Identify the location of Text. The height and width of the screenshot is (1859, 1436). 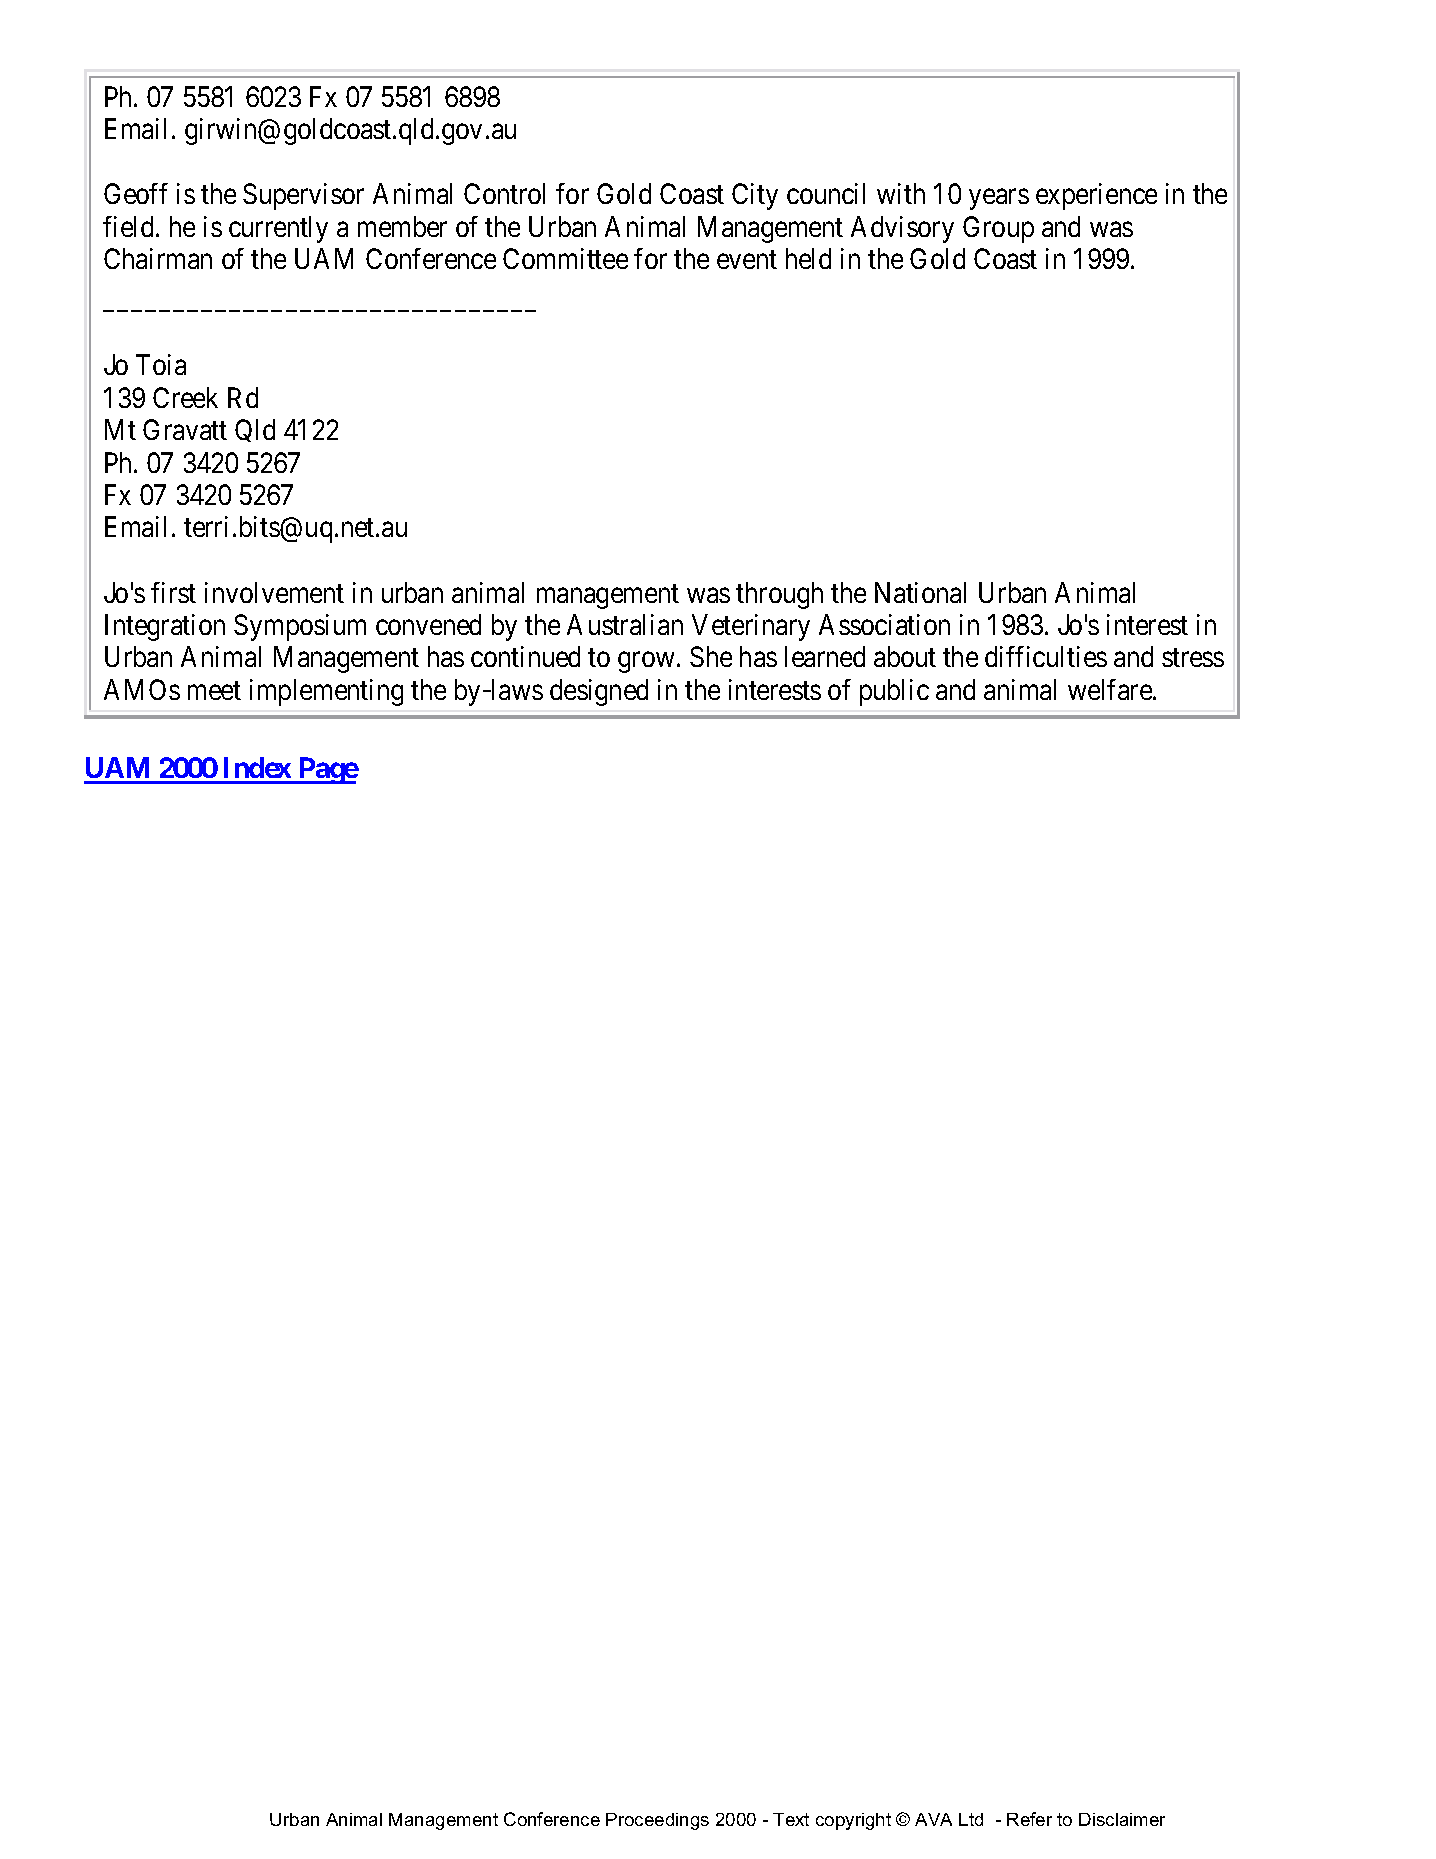
(791, 1819).
